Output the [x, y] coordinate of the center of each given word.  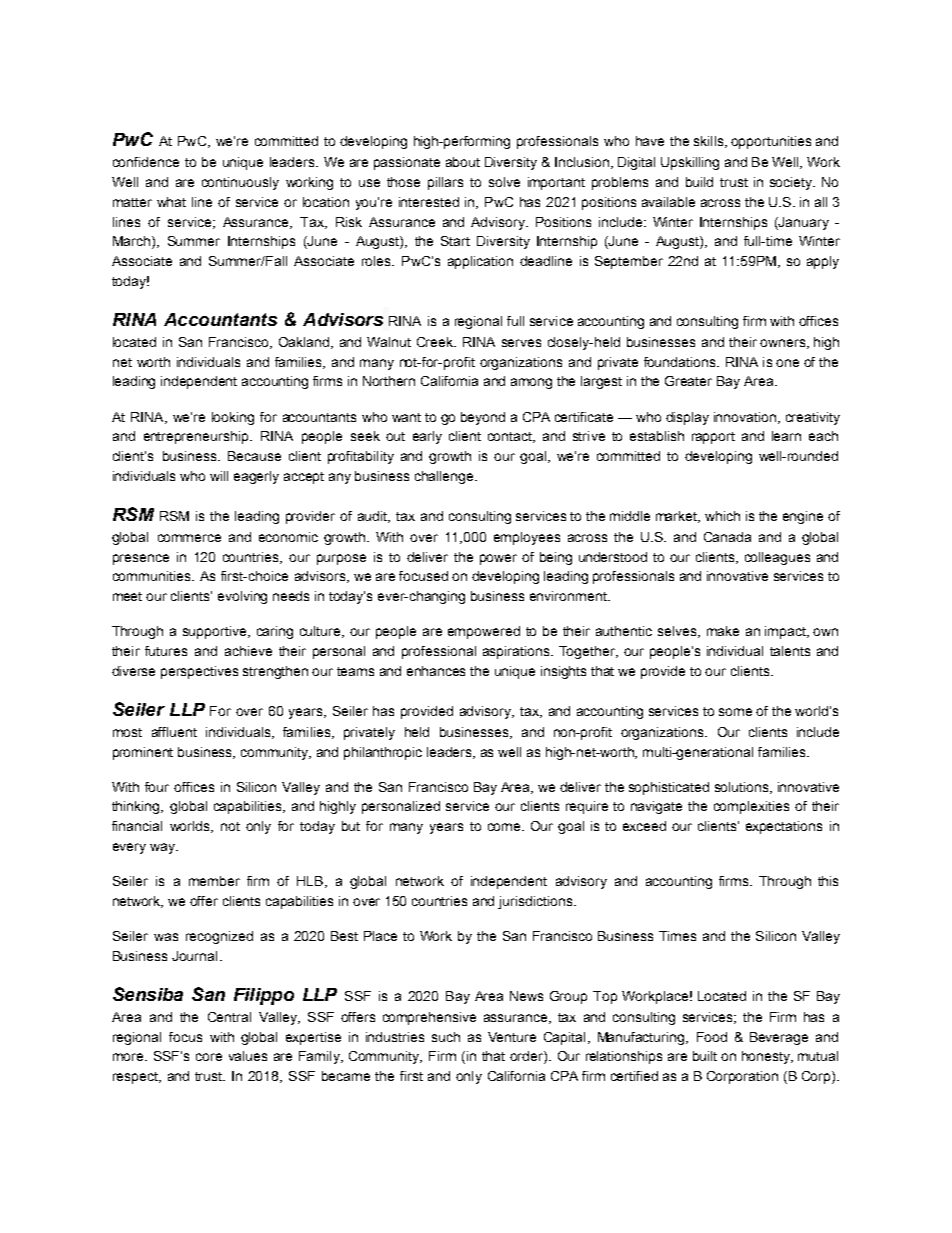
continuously [240, 183]
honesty [767, 1057]
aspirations [517, 652]
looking [233, 418]
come [505, 827]
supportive [214, 632]
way [163, 848]
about [463, 162]
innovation [745, 417]
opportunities [771, 142]
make [723, 631]
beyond [483, 418]
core [209, 1057]
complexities [751, 807]
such [446, 1037]
